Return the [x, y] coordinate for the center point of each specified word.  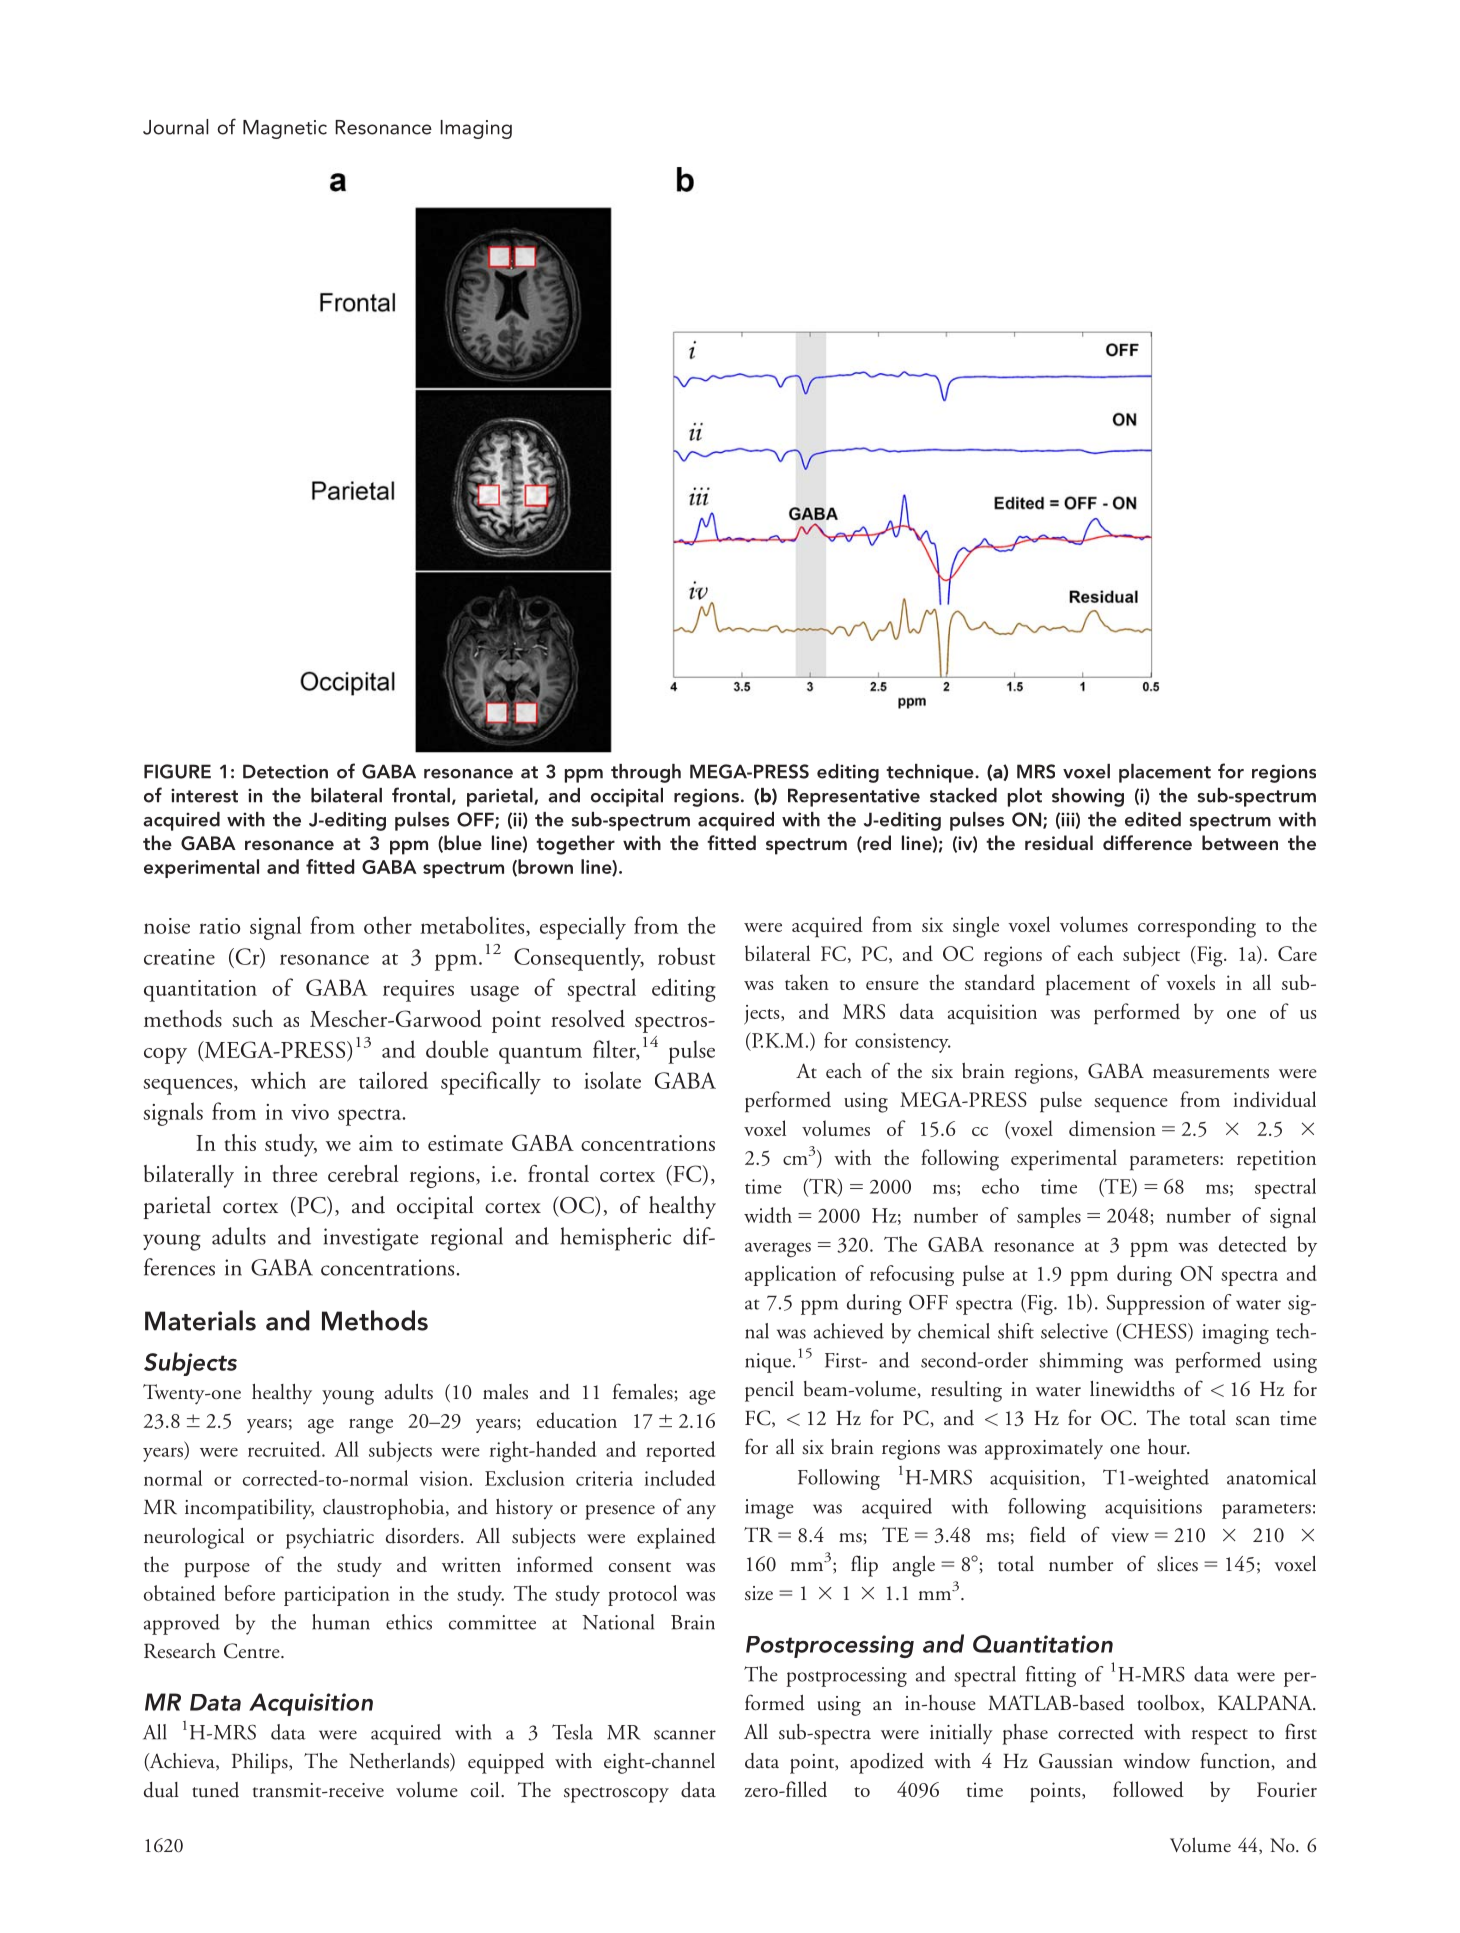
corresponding [1197, 927]
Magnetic [285, 129]
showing [1088, 797]
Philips [261, 1763]
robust [687, 956]
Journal [175, 127]
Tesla [572, 1732]
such [252, 1018]
